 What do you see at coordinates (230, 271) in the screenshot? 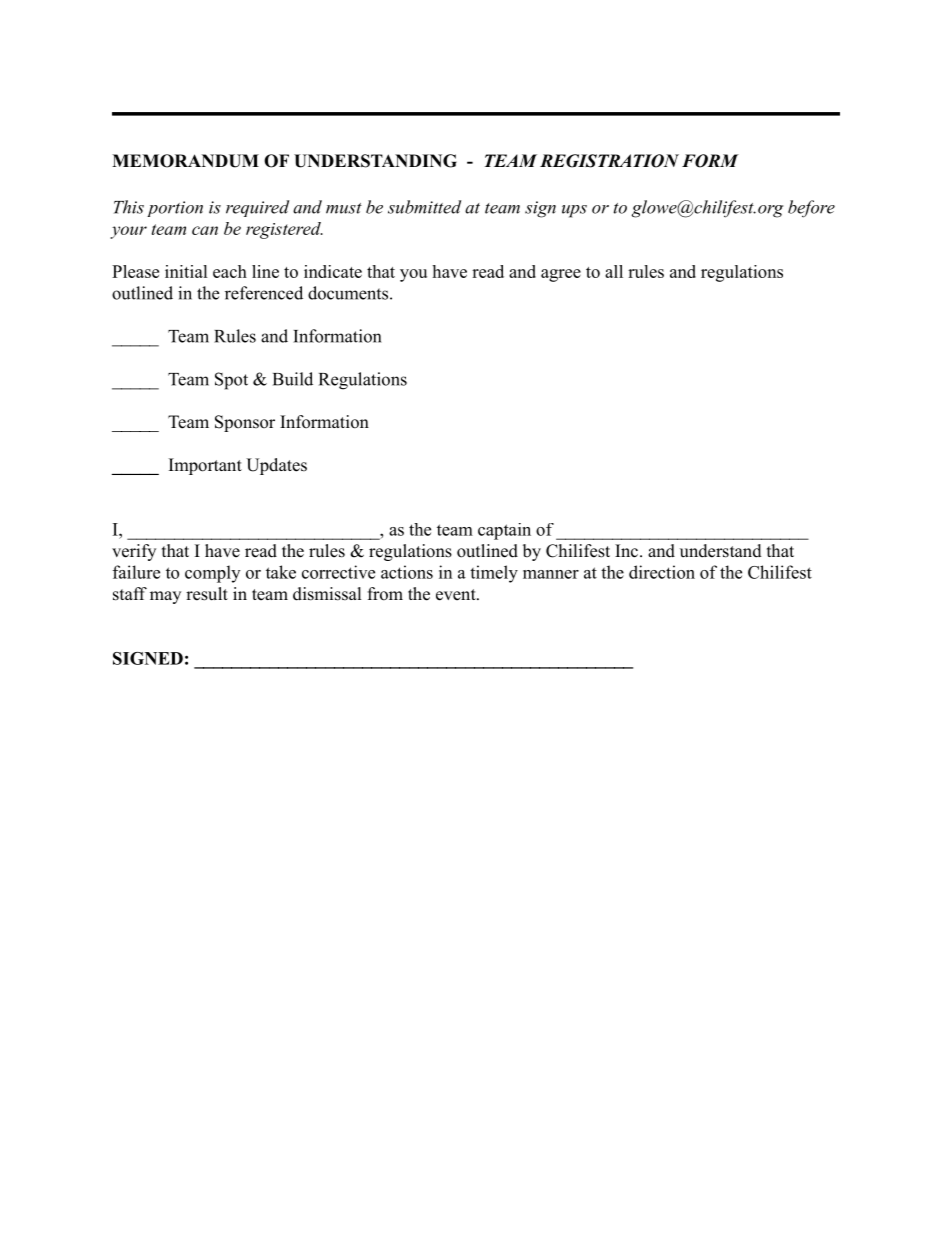
I see `each` at bounding box center [230, 271].
